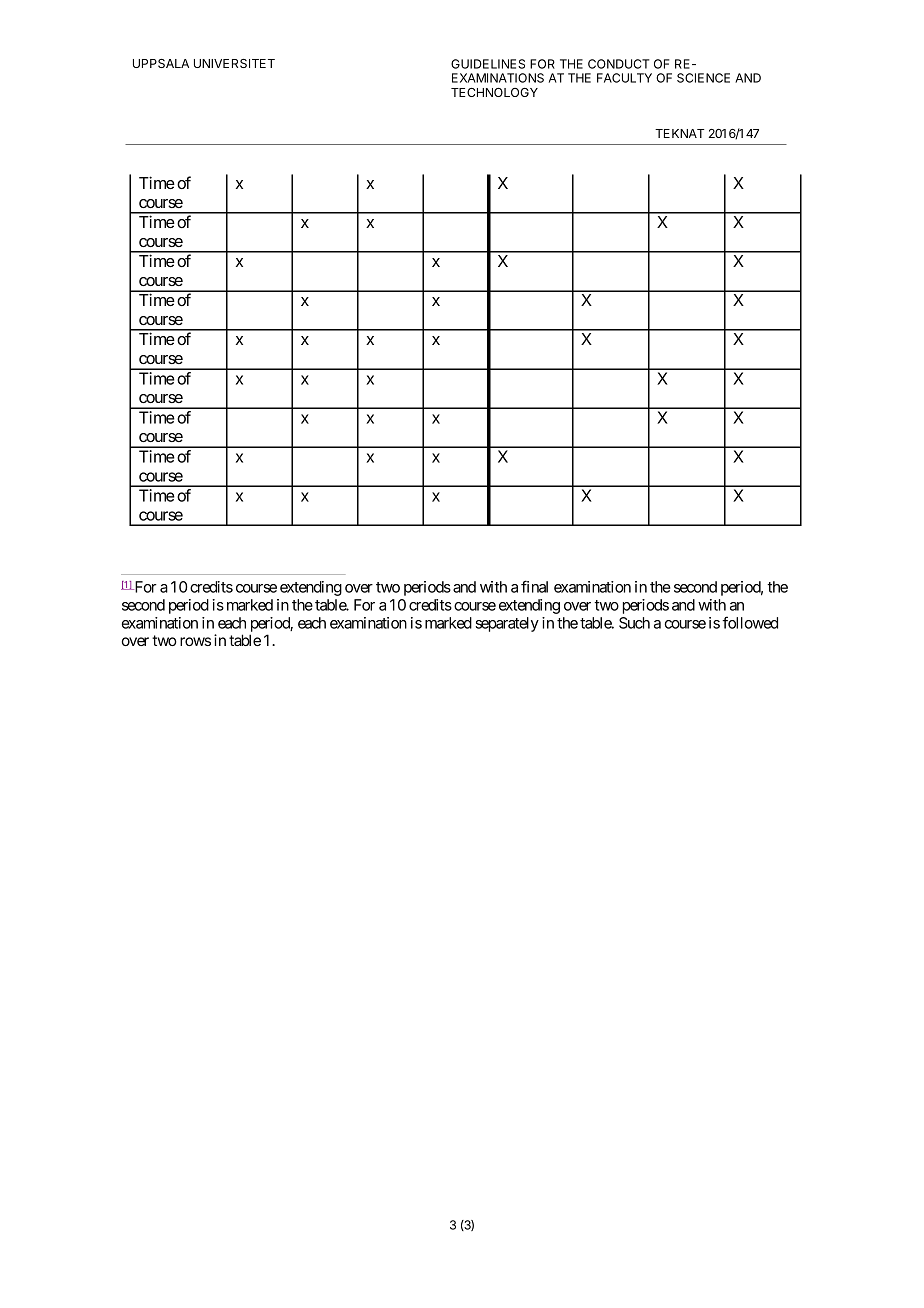 The width and height of the image is (924, 1308). I want to click on FACULTY, so click(624, 78).
